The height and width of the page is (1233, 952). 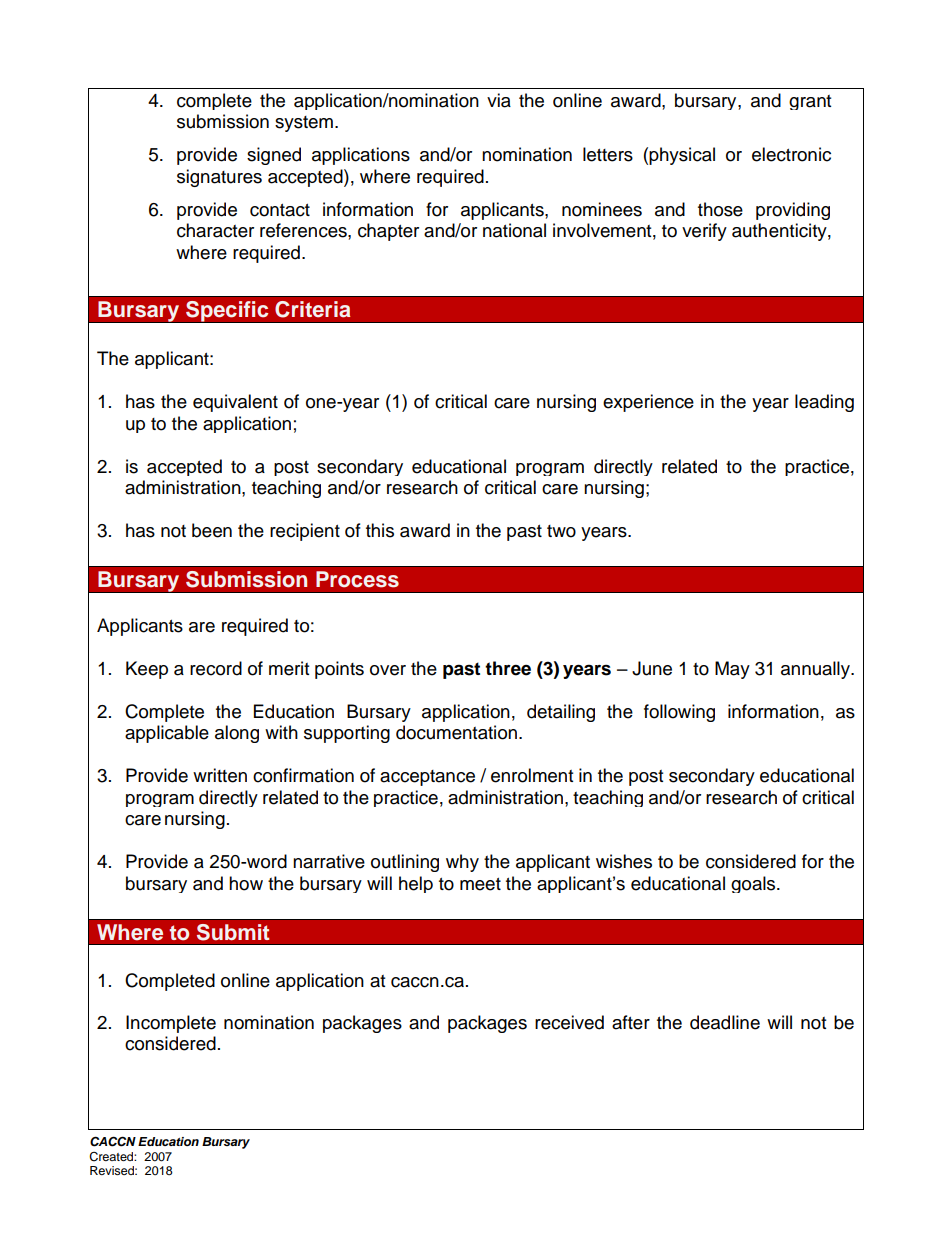 I want to click on via, so click(x=499, y=100).
